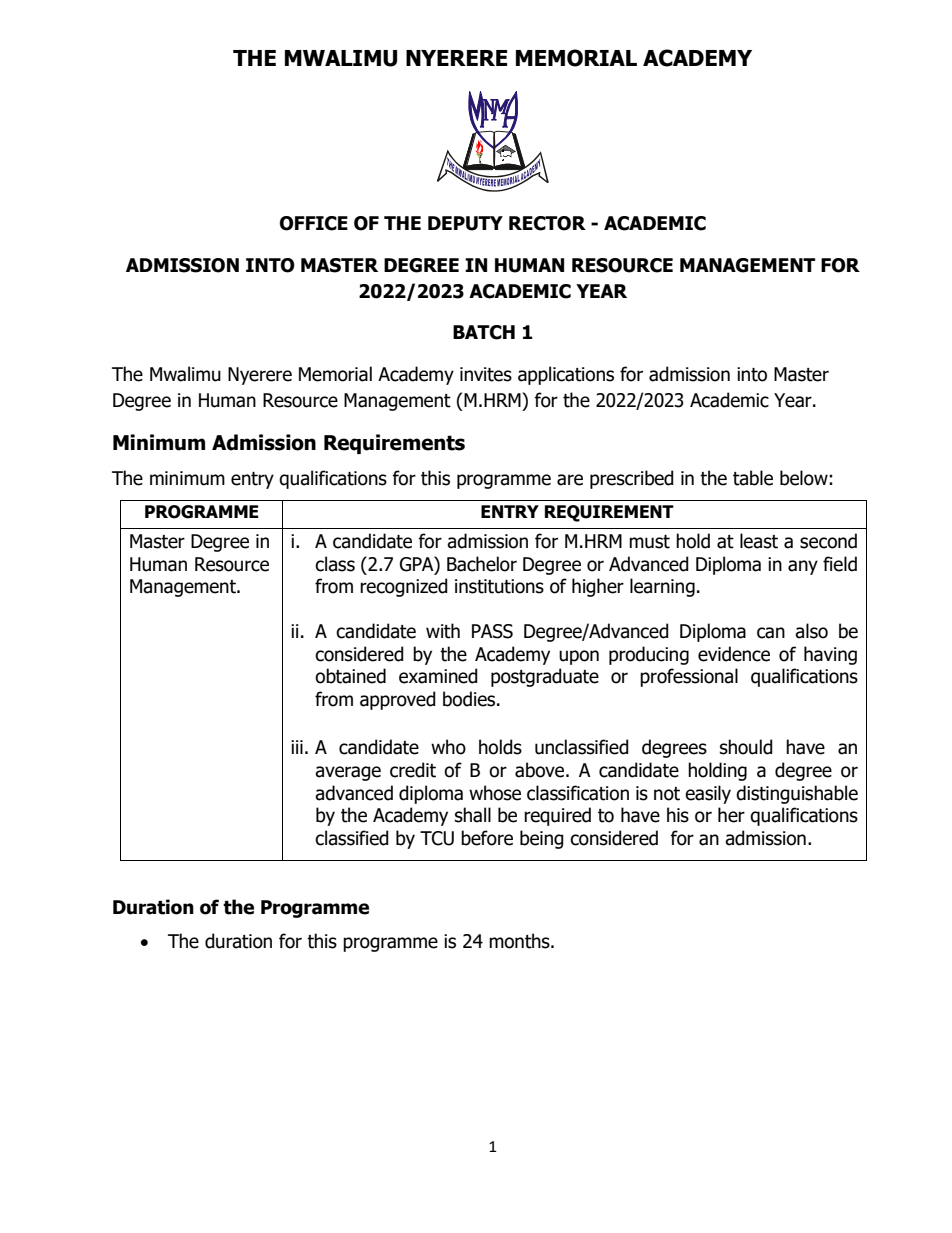 This document has height=1233, width=952. What do you see at coordinates (746, 747) in the document?
I see `should` at bounding box center [746, 747].
